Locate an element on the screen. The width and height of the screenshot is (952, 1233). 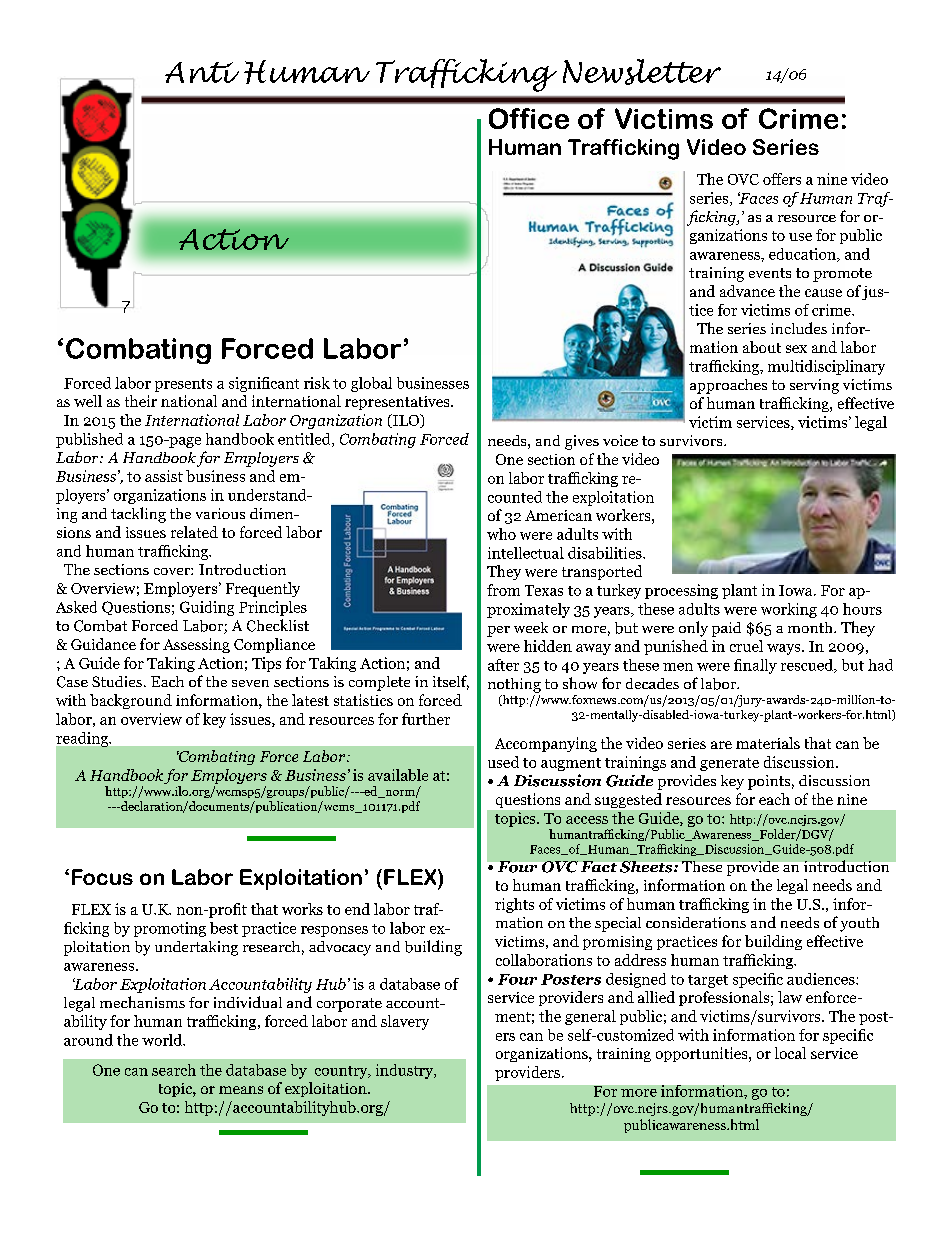
sex is located at coordinates (796, 349).
